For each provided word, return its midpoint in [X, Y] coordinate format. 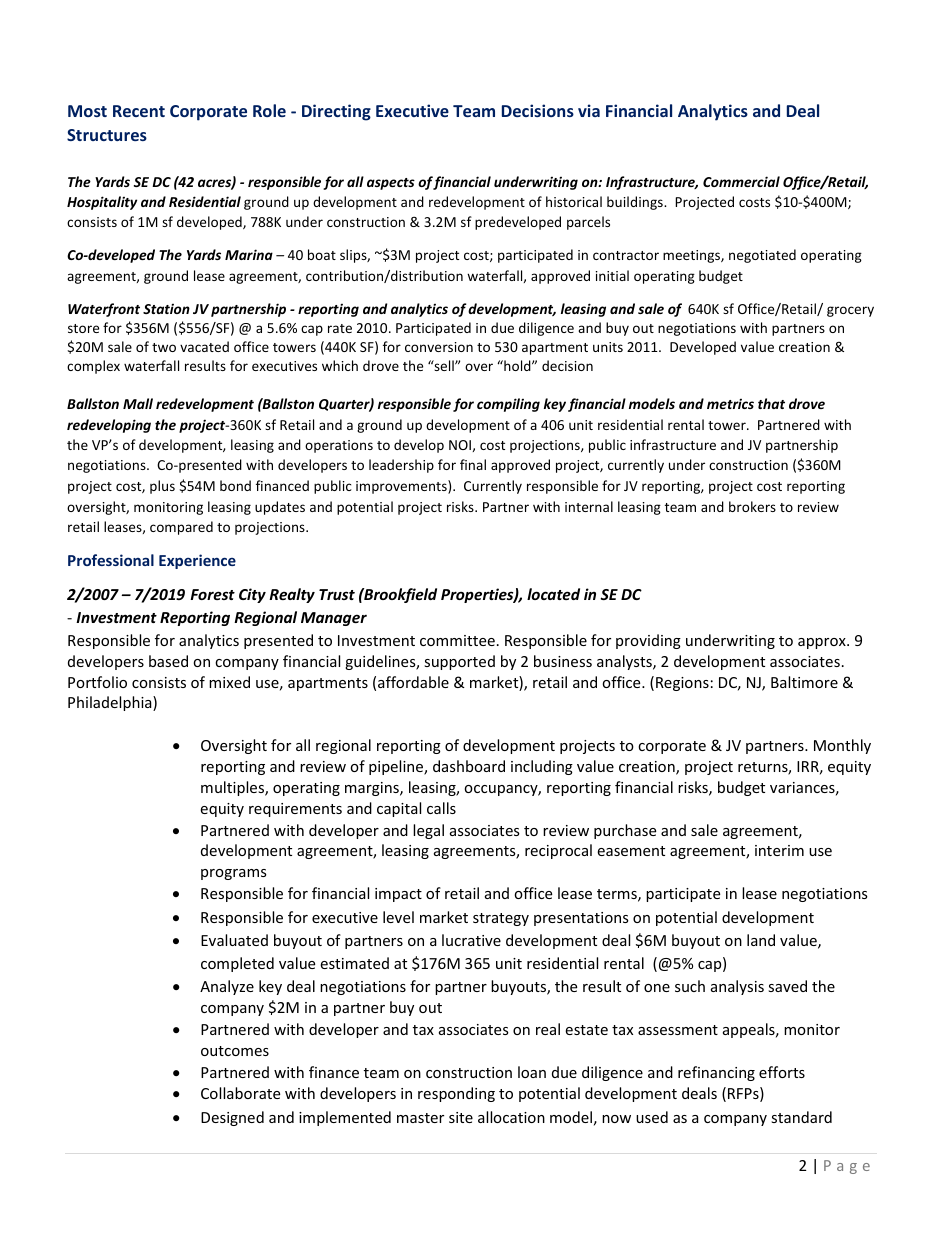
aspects [391, 184]
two [164, 347]
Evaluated [234, 940]
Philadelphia [111, 703]
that [771, 403]
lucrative [471, 940]
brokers [752, 506]
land [761, 940]
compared [181, 528]
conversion [439, 347]
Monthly [842, 746]
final [473, 464]
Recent [139, 111]
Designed [232, 1118]
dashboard [469, 766]
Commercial [741, 181]
